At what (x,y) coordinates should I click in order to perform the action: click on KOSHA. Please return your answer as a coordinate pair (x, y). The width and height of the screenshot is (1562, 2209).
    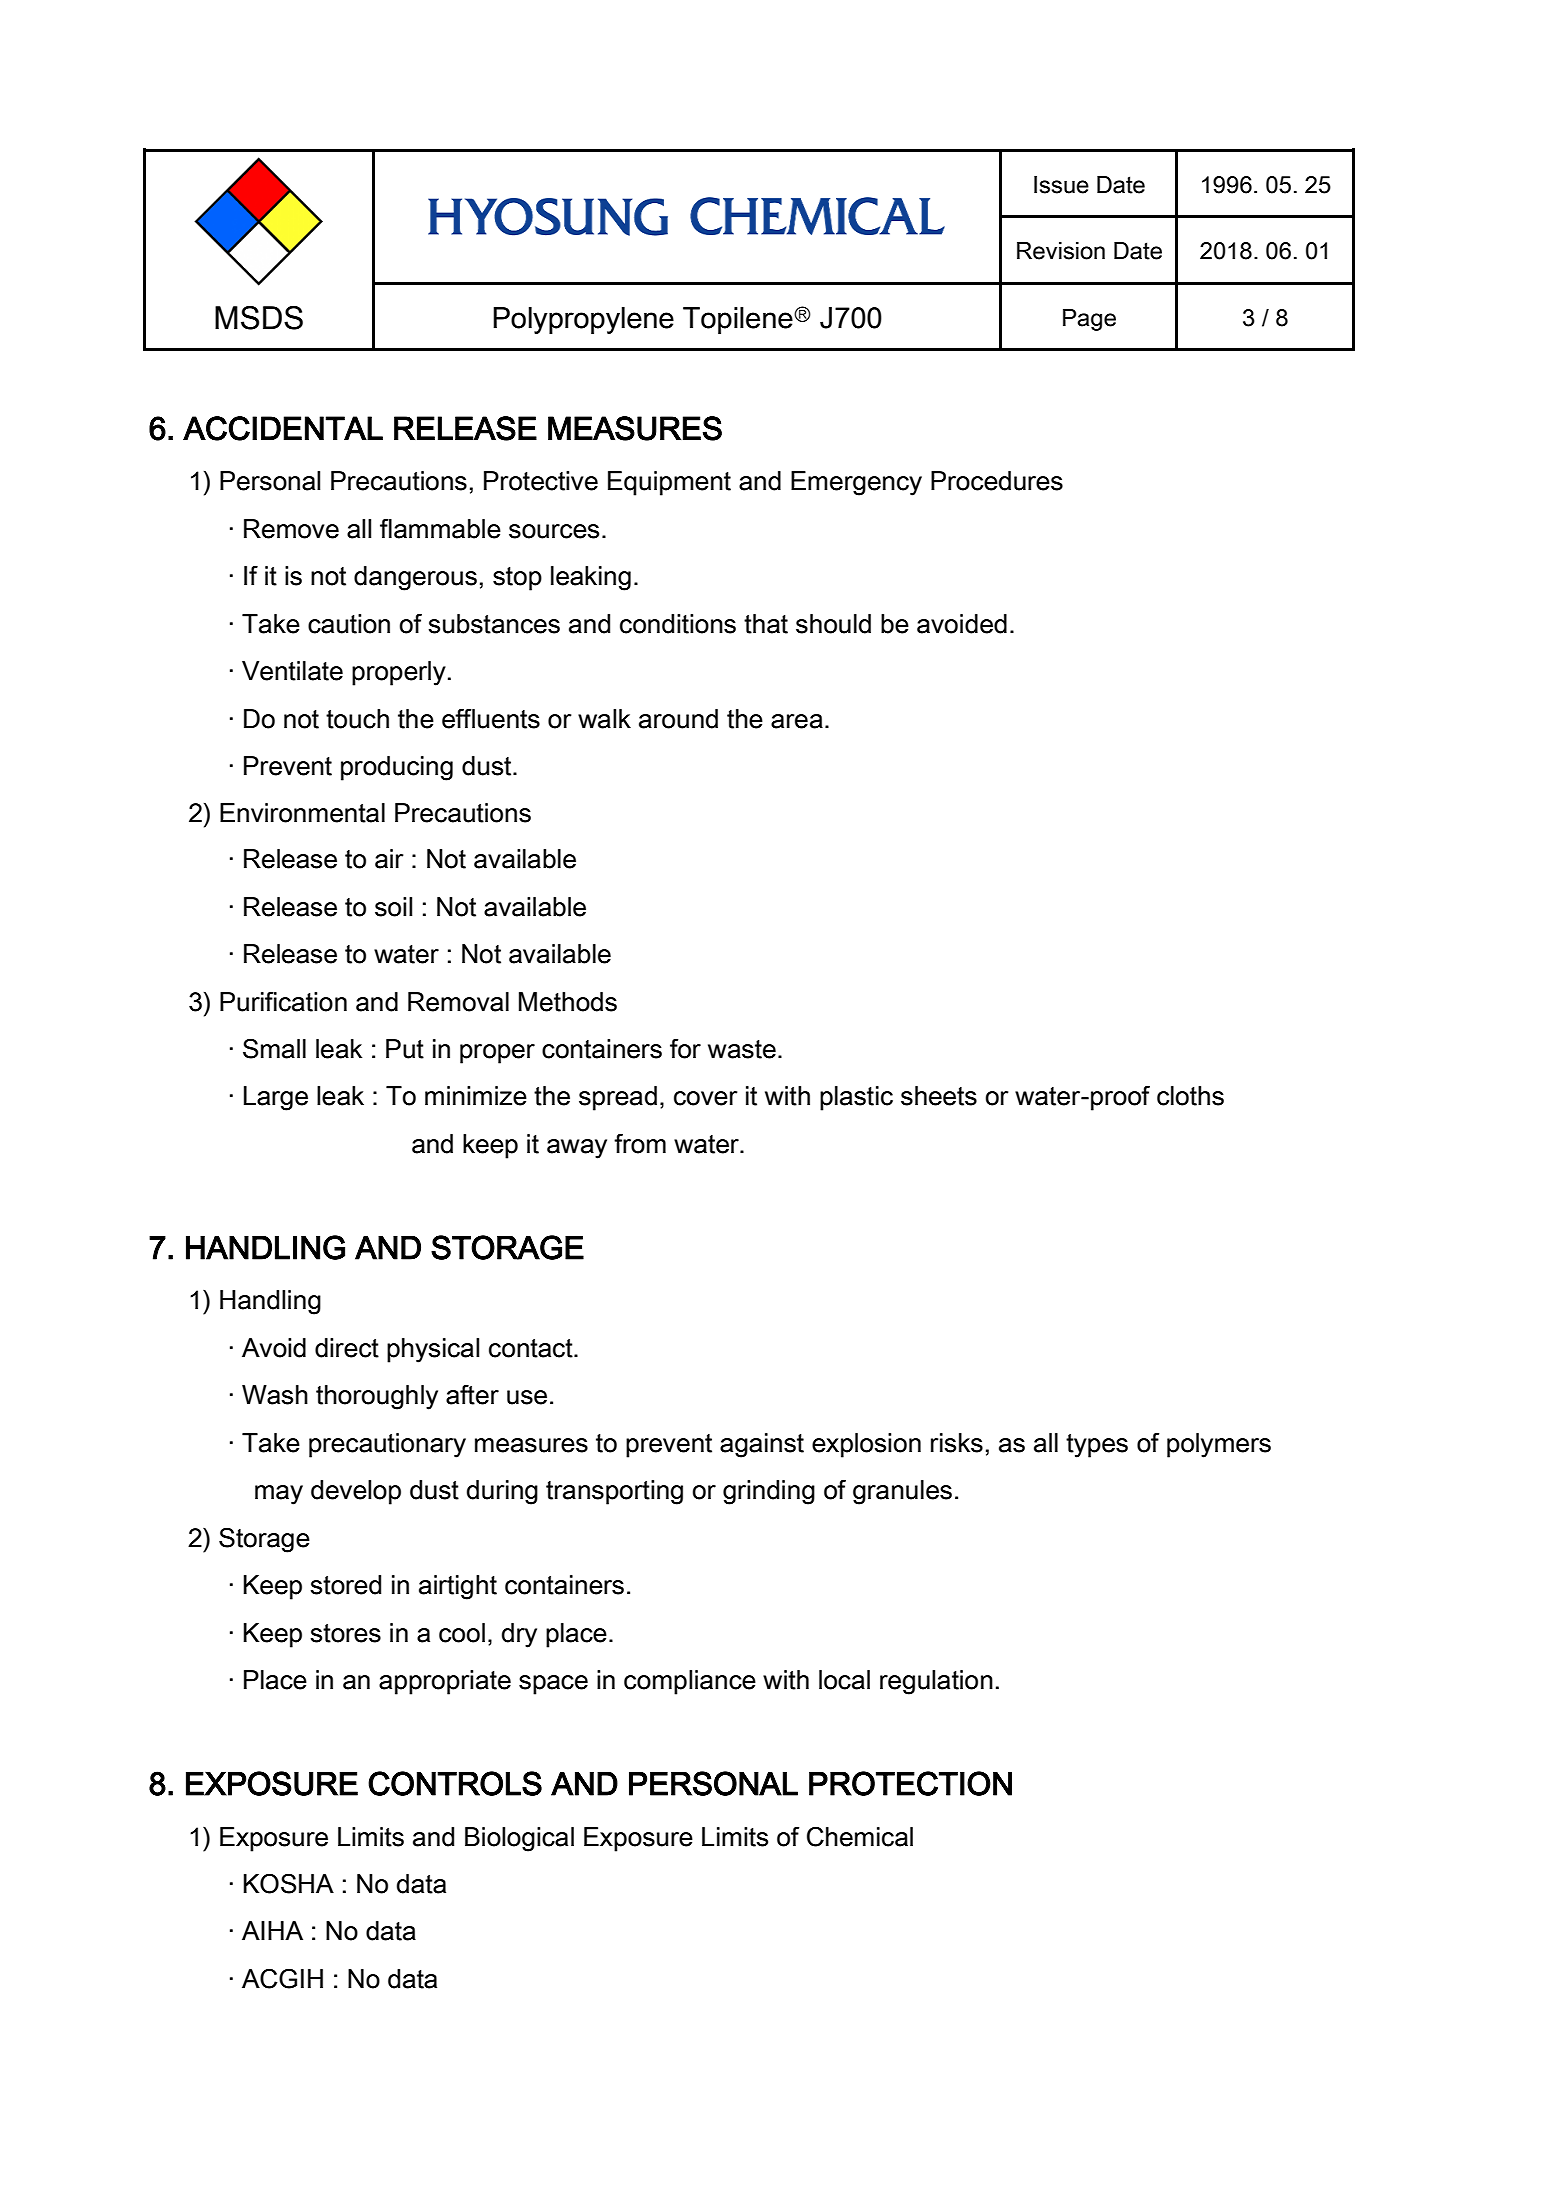
    Looking at the image, I should click on (288, 1883).
